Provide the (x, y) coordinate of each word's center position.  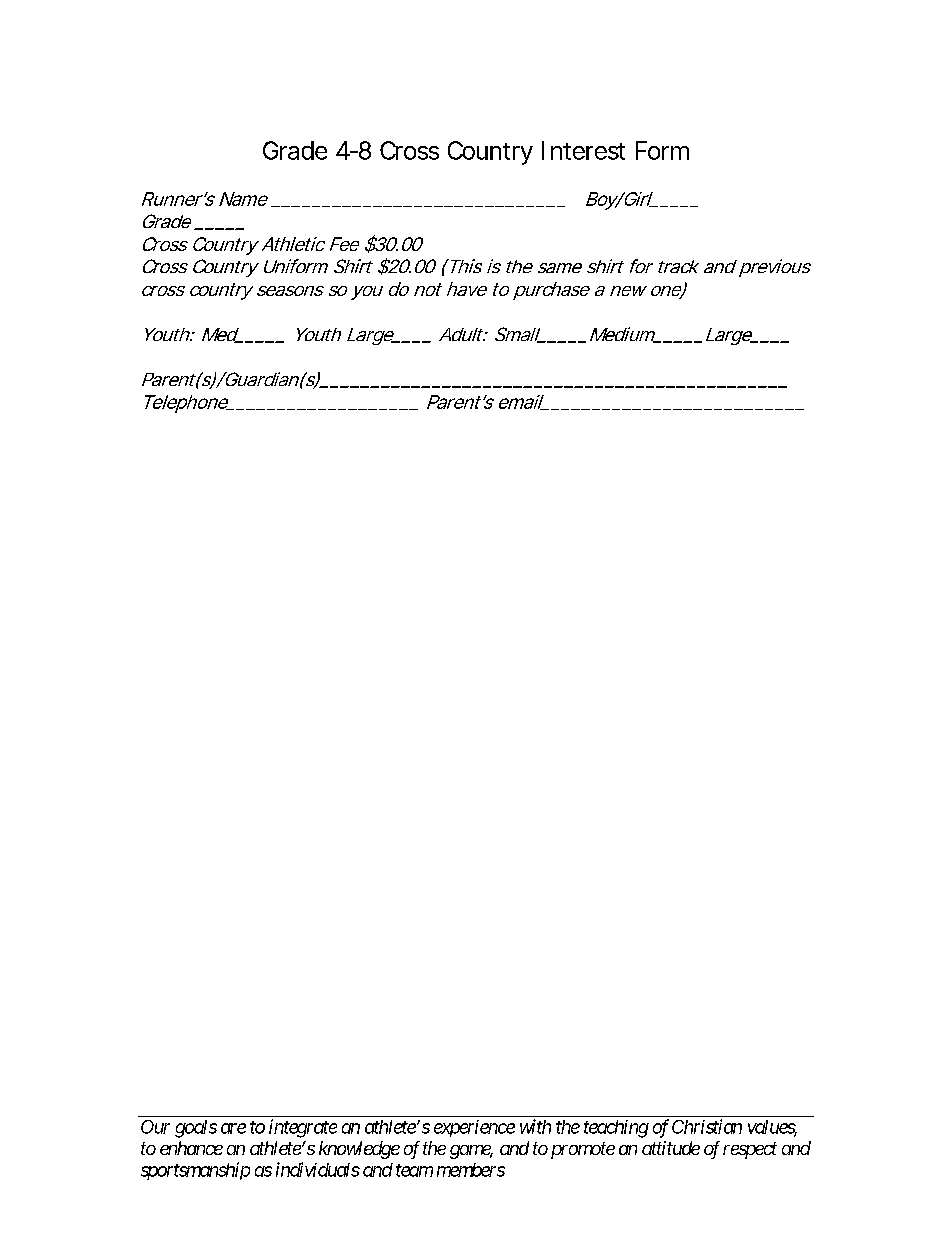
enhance (191, 1148)
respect (750, 1150)
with (535, 1126)
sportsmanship (195, 1171)
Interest (583, 150)
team (414, 1170)
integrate (303, 1128)
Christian (707, 1126)
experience (474, 1128)
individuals (318, 1169)
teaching (616, 1129)
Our (155, 1127)
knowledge (359, 1150)
